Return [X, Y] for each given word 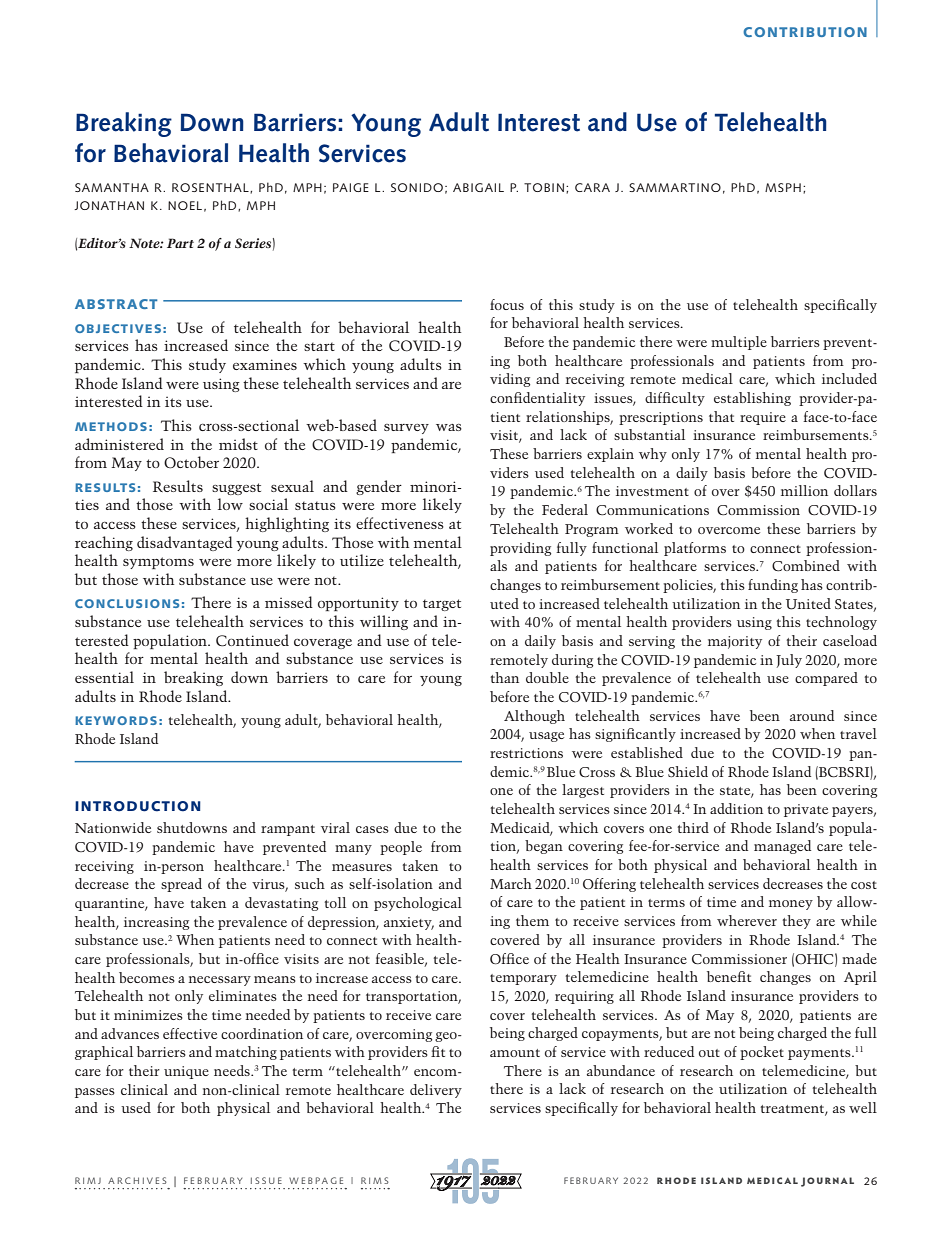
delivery [436, 1091]
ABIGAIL [478, 187]
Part [180, 243]
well [863, 1107]
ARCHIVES [137, 1180]
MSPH [783, 187]
